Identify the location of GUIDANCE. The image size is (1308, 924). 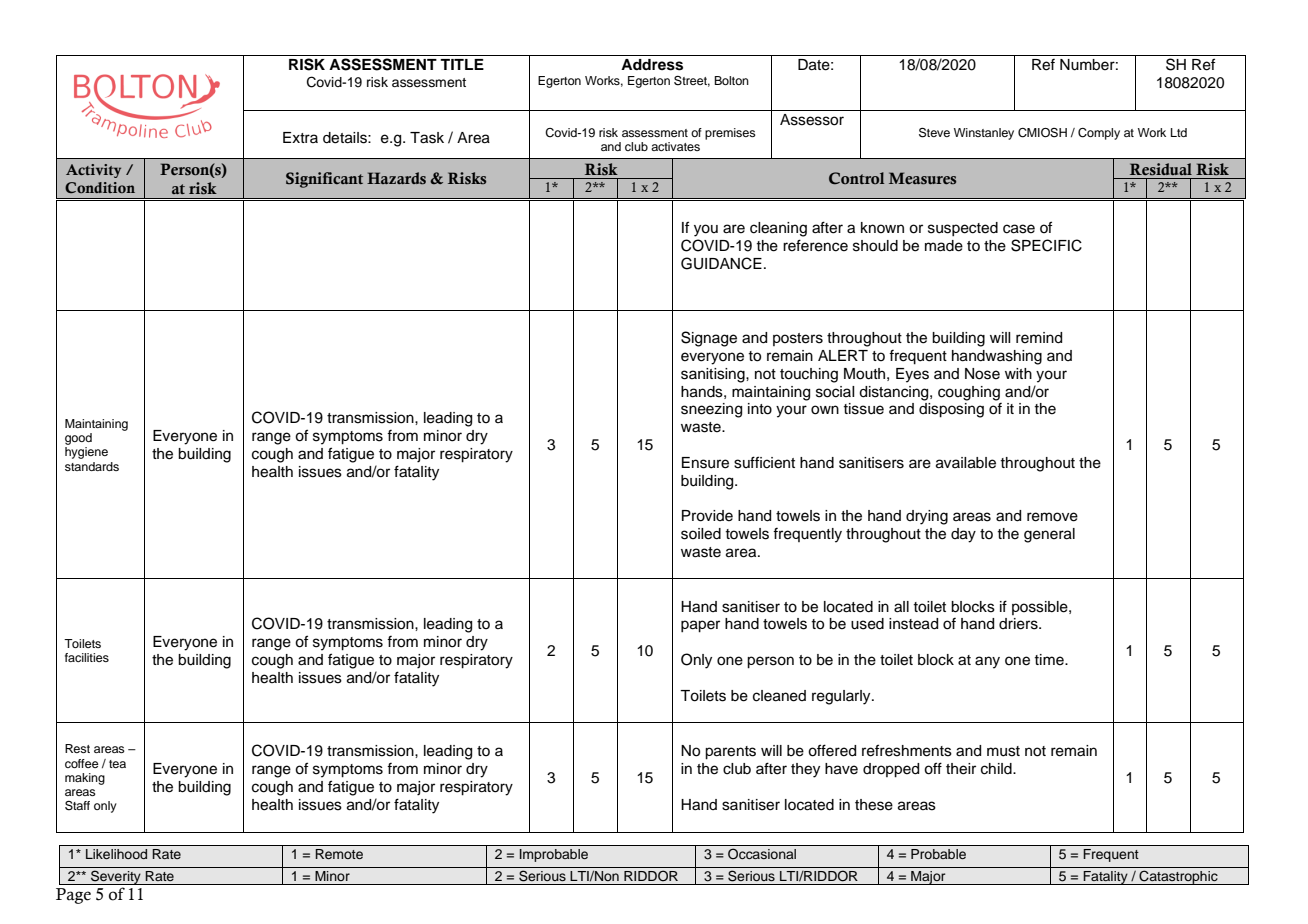
(721, 263).
